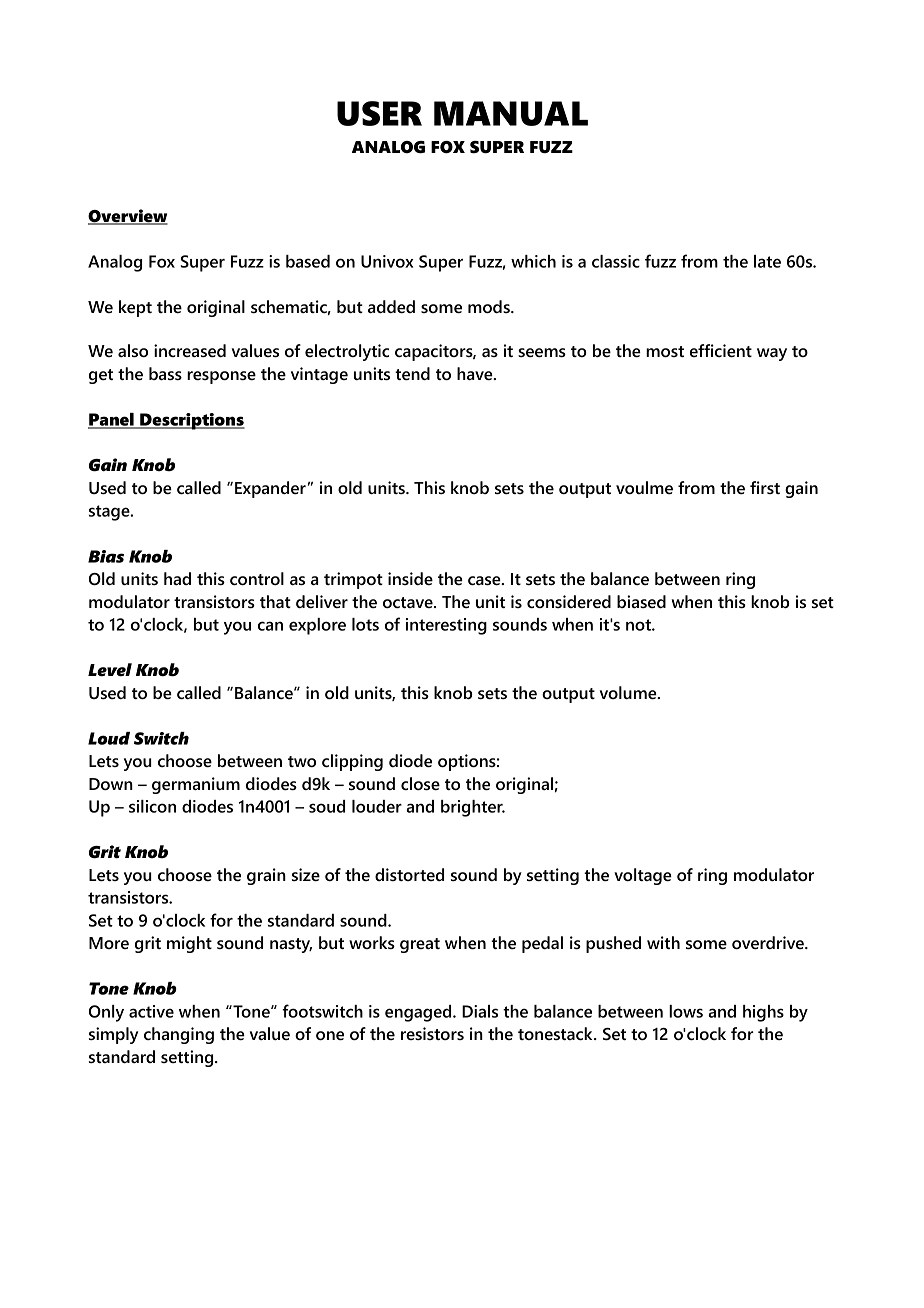 This image has height=1308, width=924. What do you see at coordinates (511, 113) in the image?
I see `MANUAL` at bounding box center [511, 113].
